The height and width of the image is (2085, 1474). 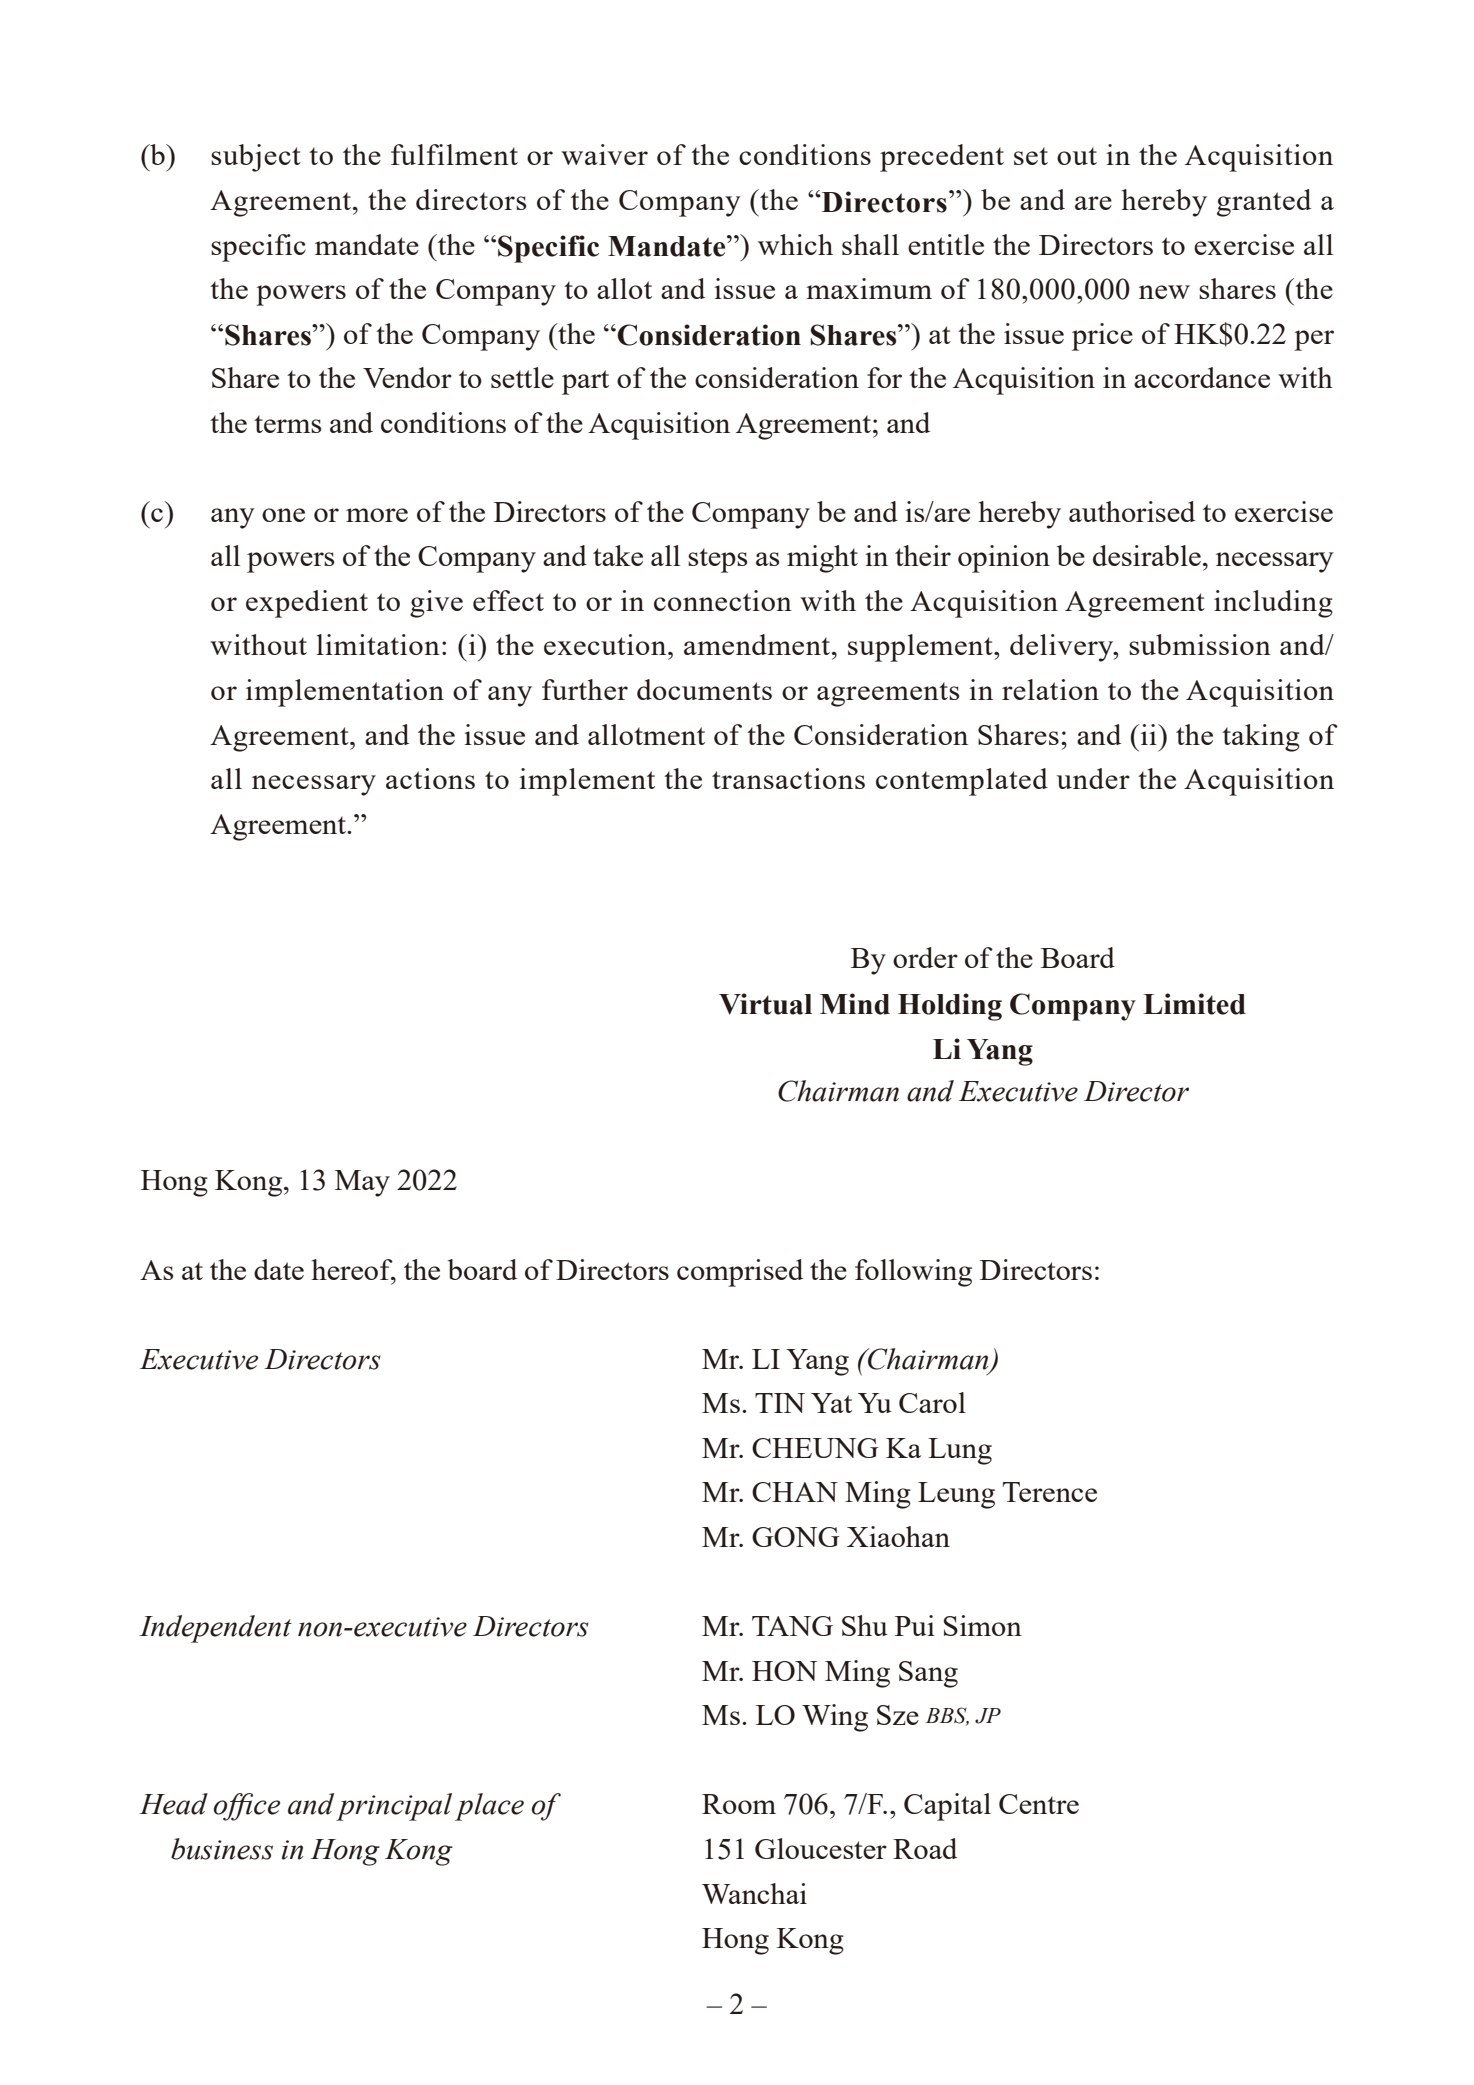 What do you see at coordinates (795, 244) in the image?
I see `which` at bounding box center [795, 244].
